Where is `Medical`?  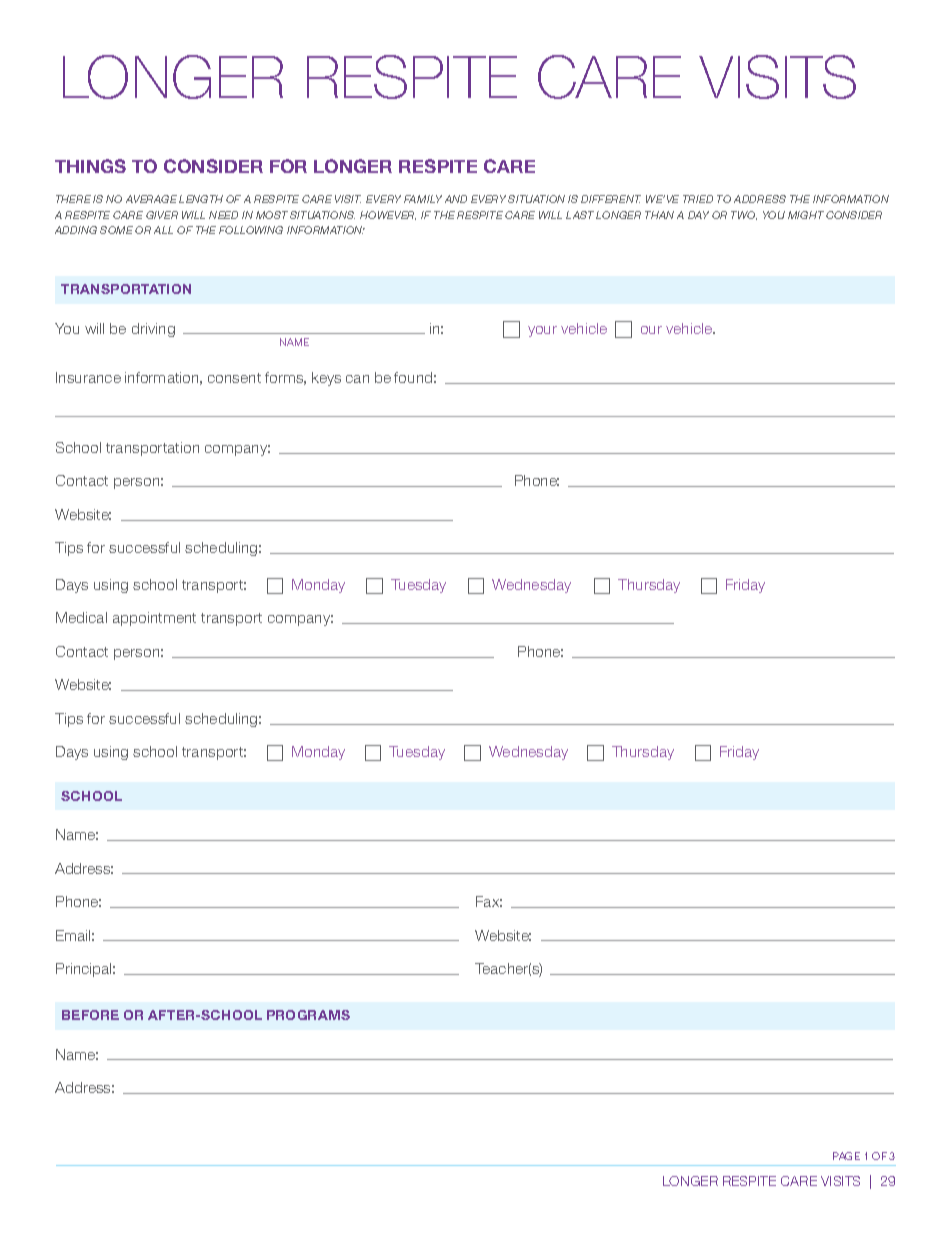 Medical is located at coordinates (81, 617).
